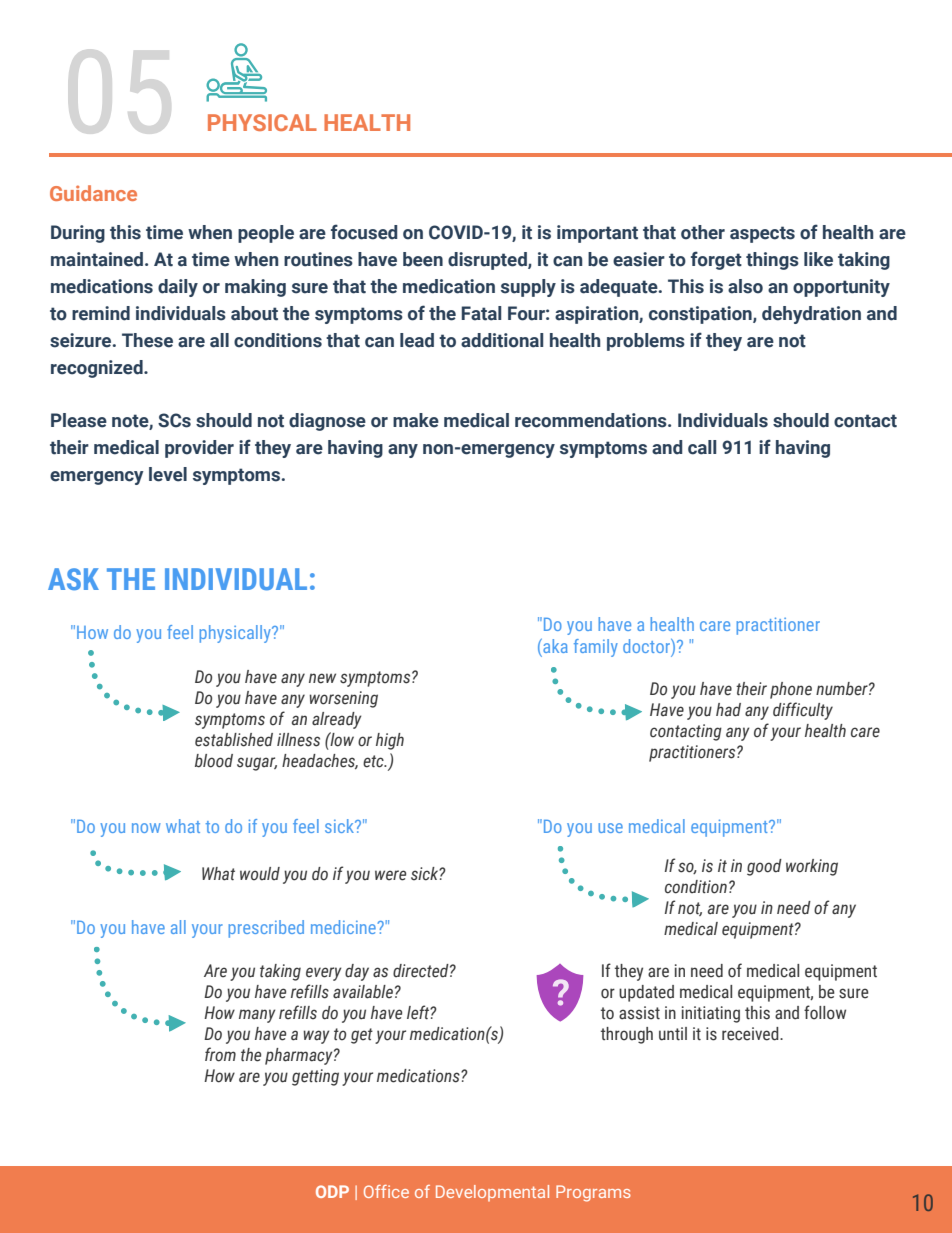 The width and height of the page is (952, 1233). I want to click on make, so click(416, 420).
